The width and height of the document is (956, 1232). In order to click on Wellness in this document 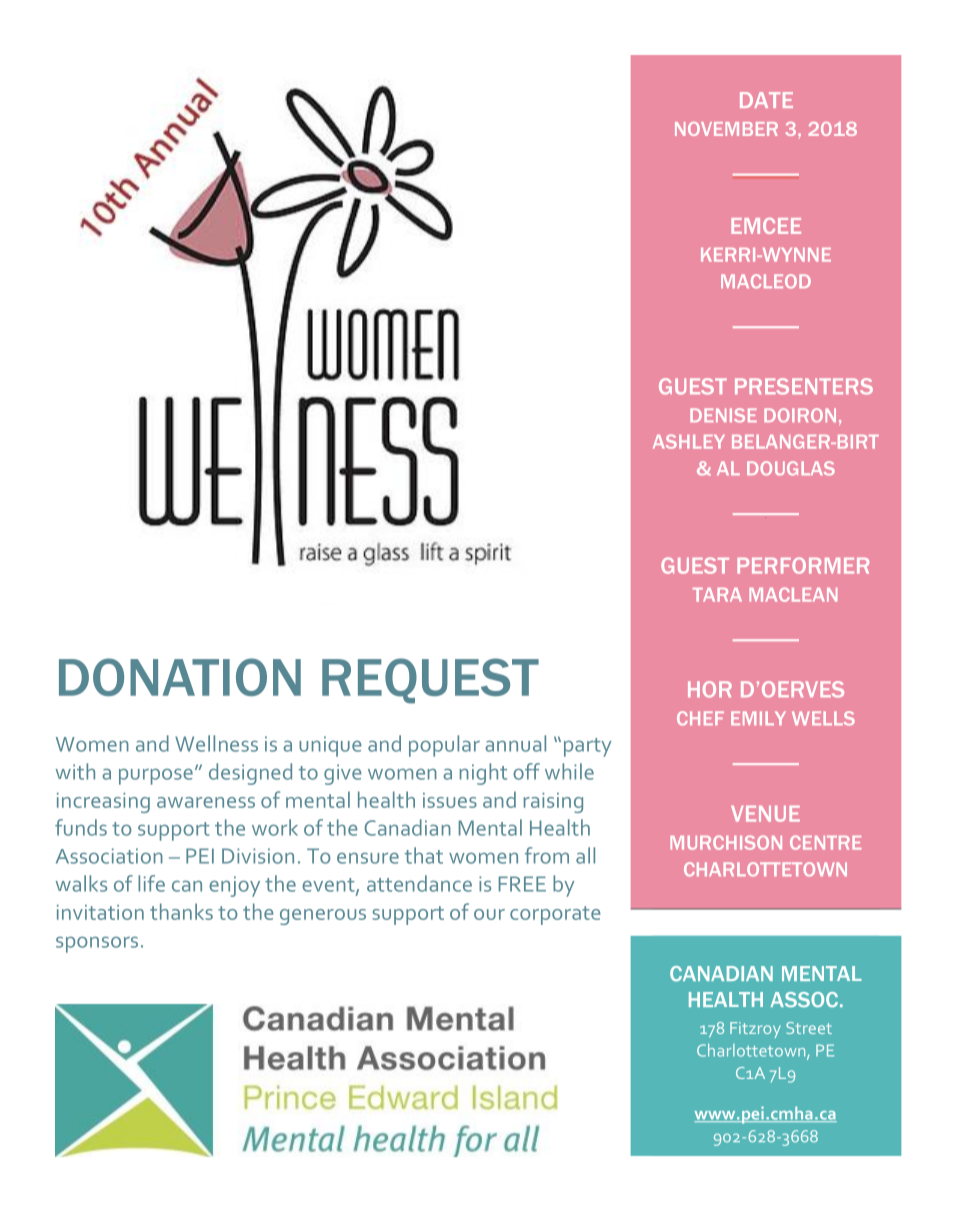, I will do `click(216, 743)`.
